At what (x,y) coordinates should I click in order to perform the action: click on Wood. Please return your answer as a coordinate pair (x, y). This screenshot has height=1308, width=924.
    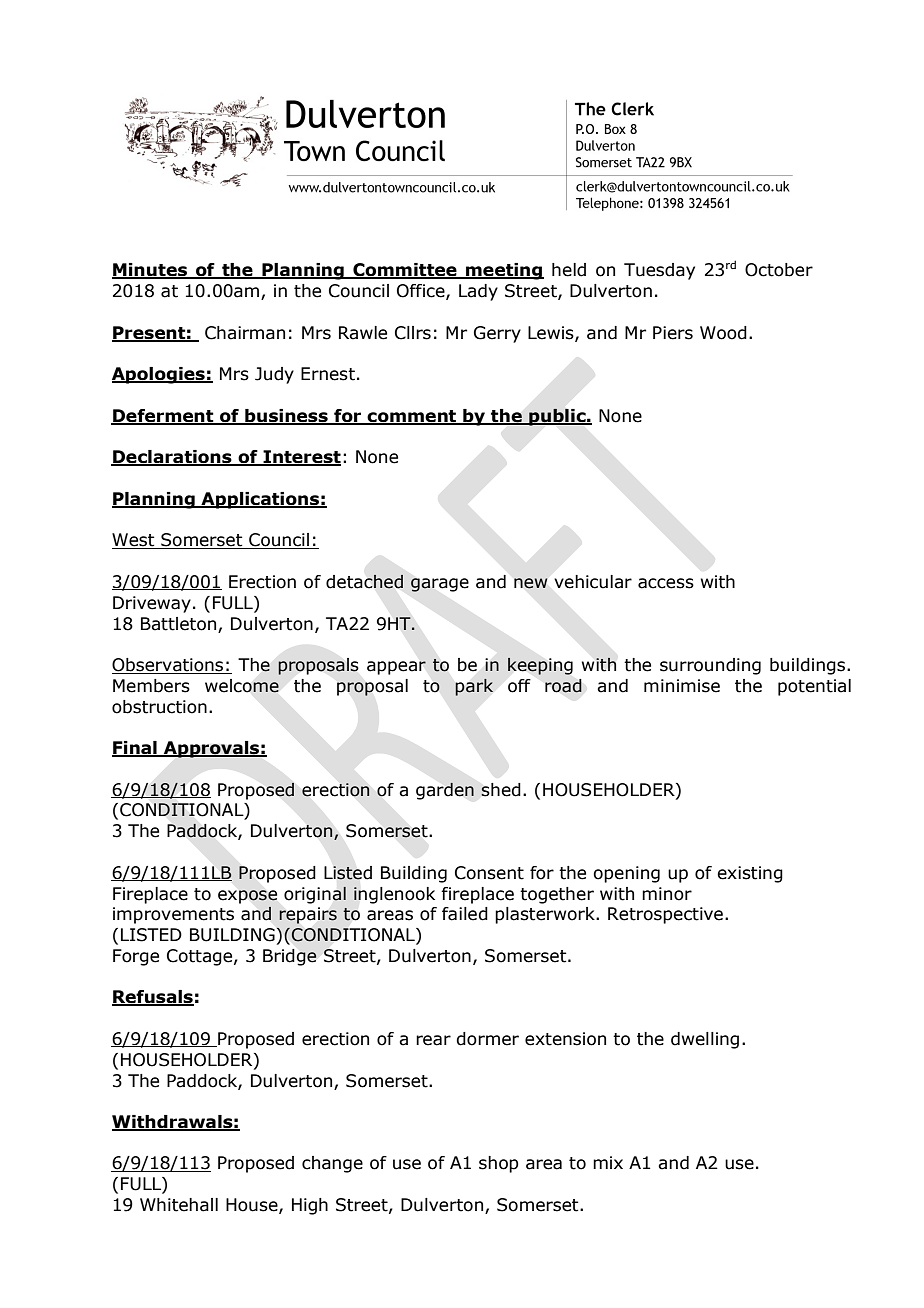
    Looking at the image, I should click on (723, 333).
